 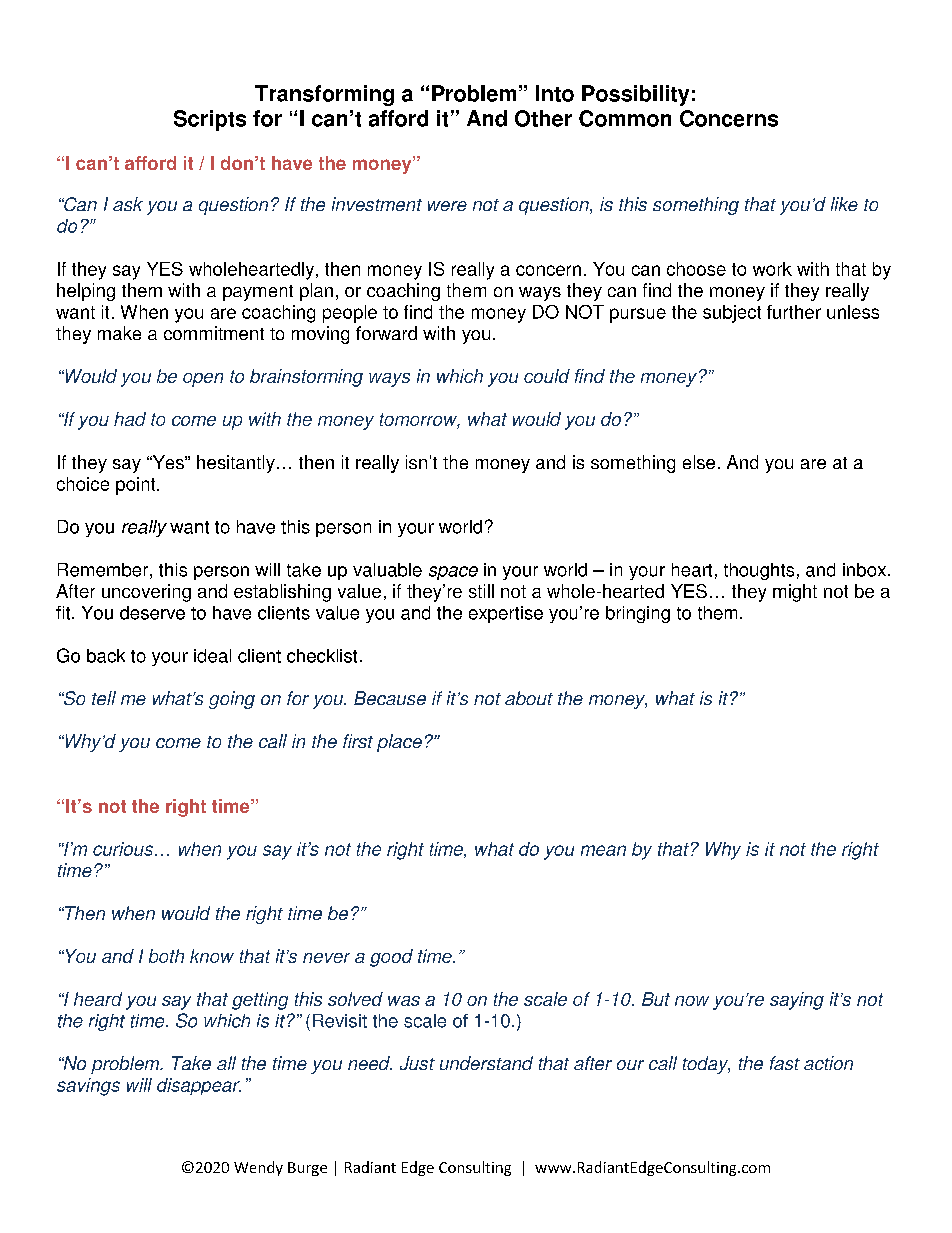 What do you see at coordinates (844, 204) in the screenshot?
I see `like` at bounding box center [844, 204].
